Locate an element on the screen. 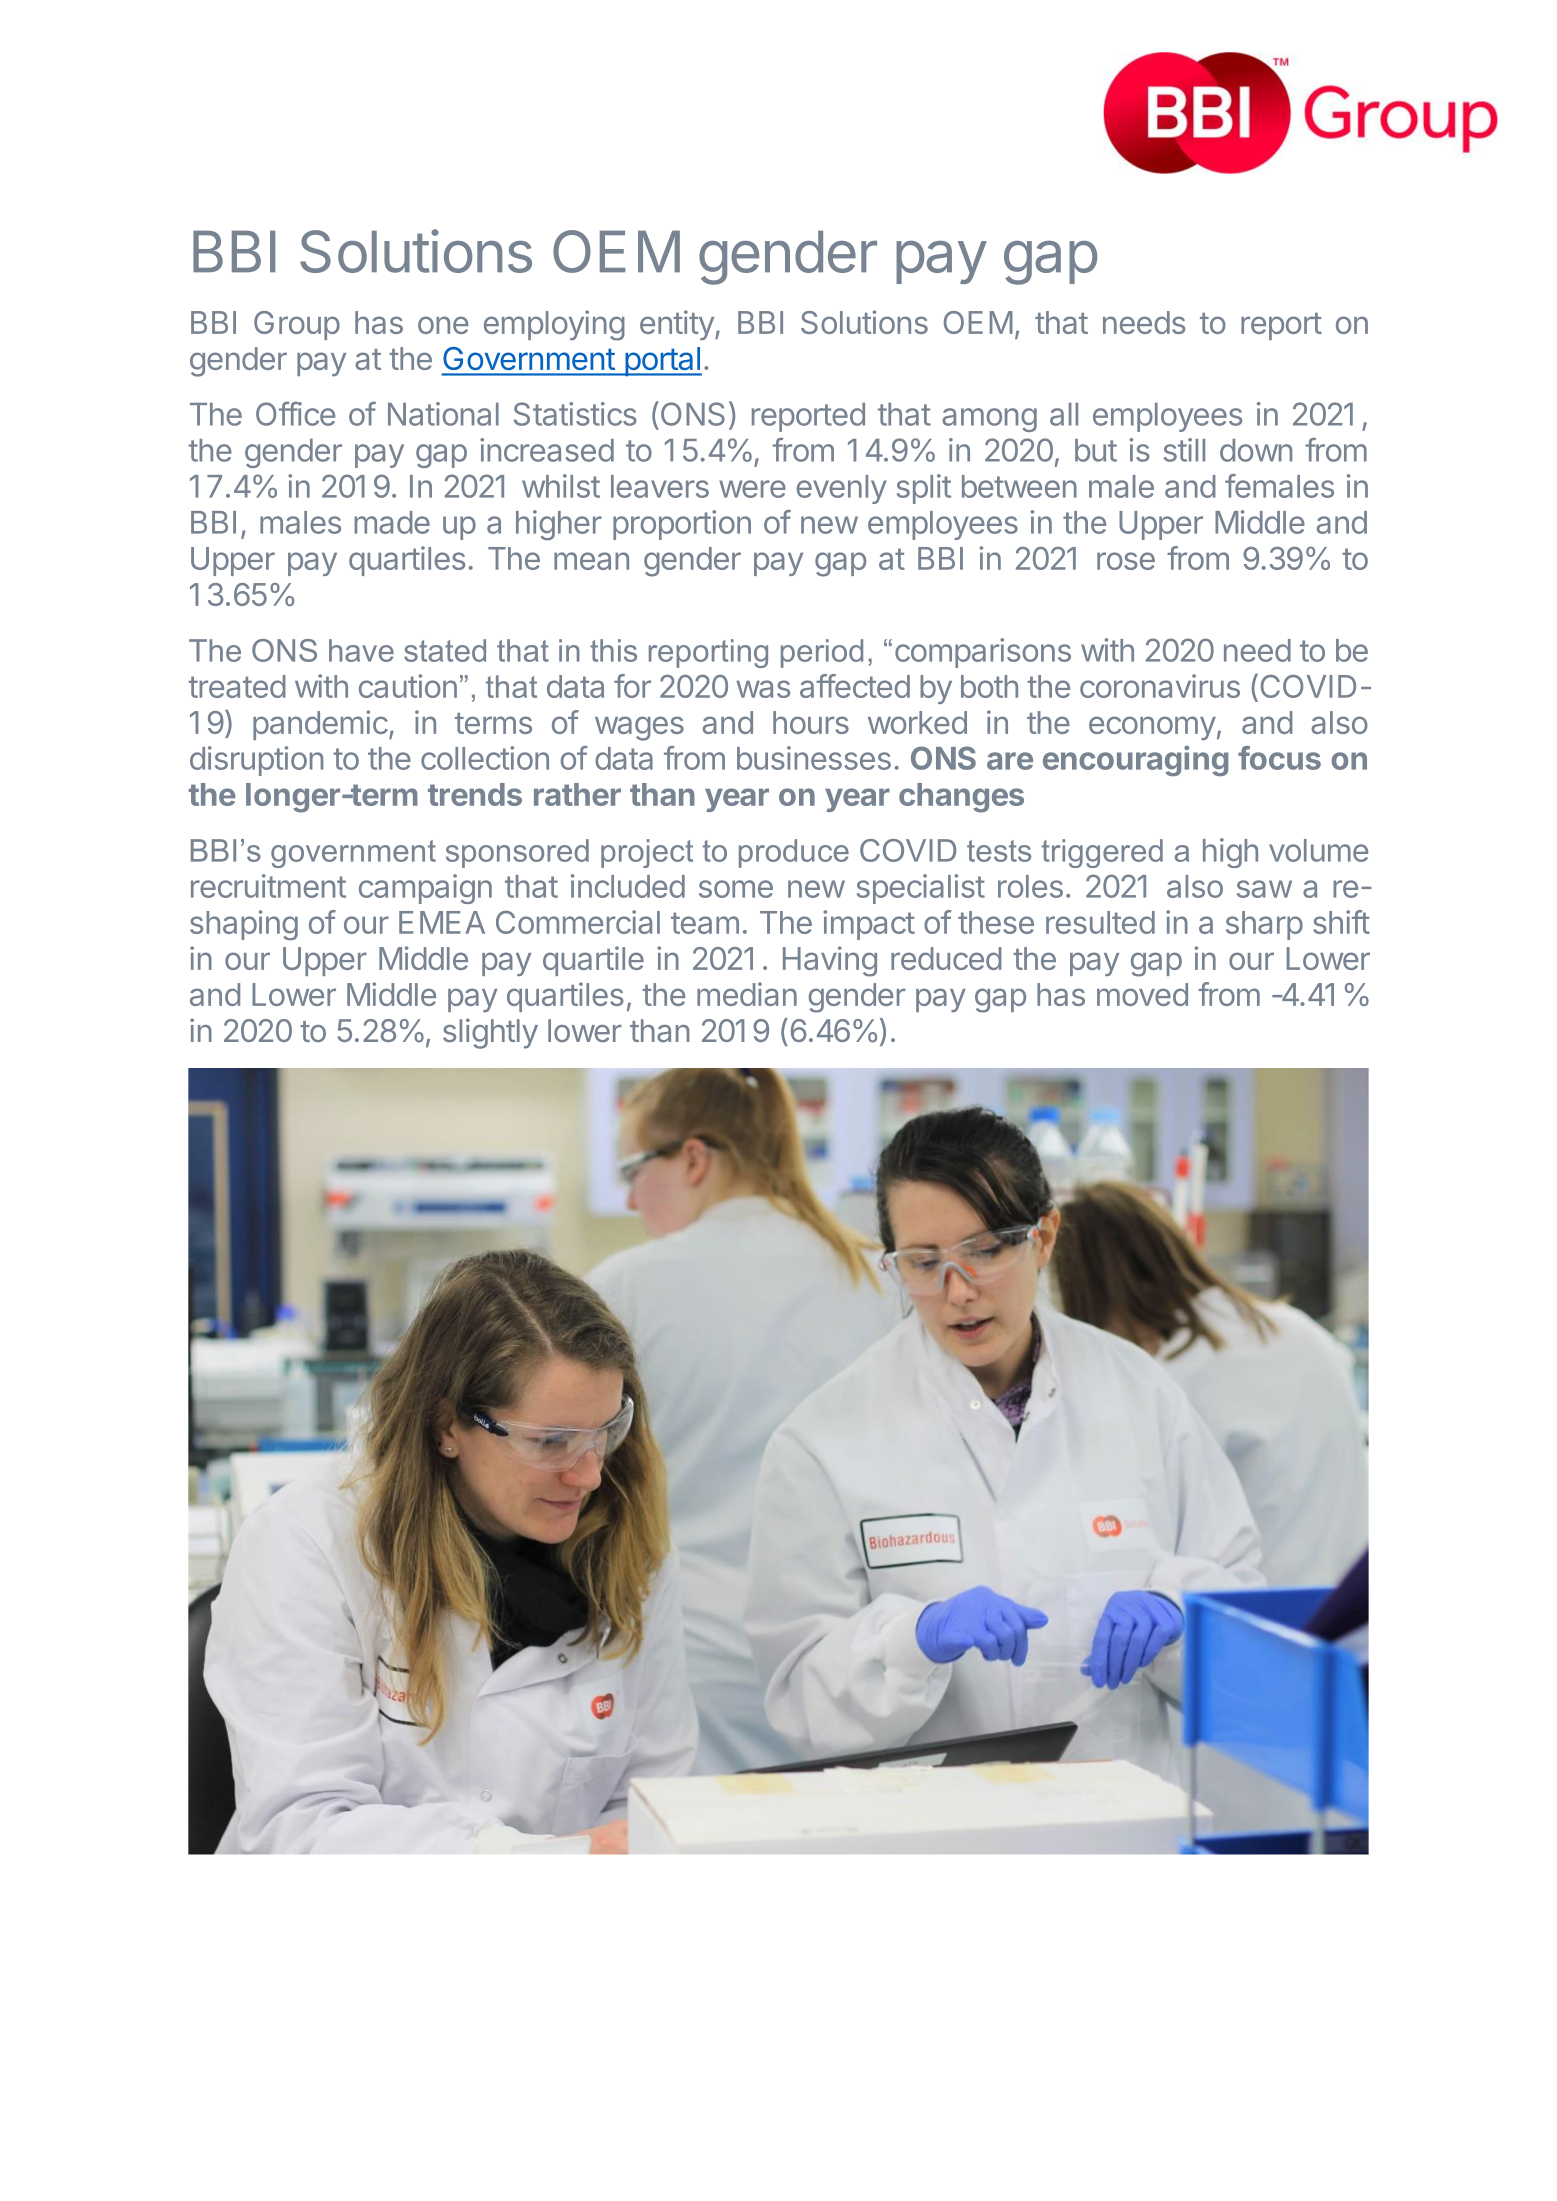 The height and width of the screenshot is (2201, 1557). businesses is located at coordinates (814, 758).
